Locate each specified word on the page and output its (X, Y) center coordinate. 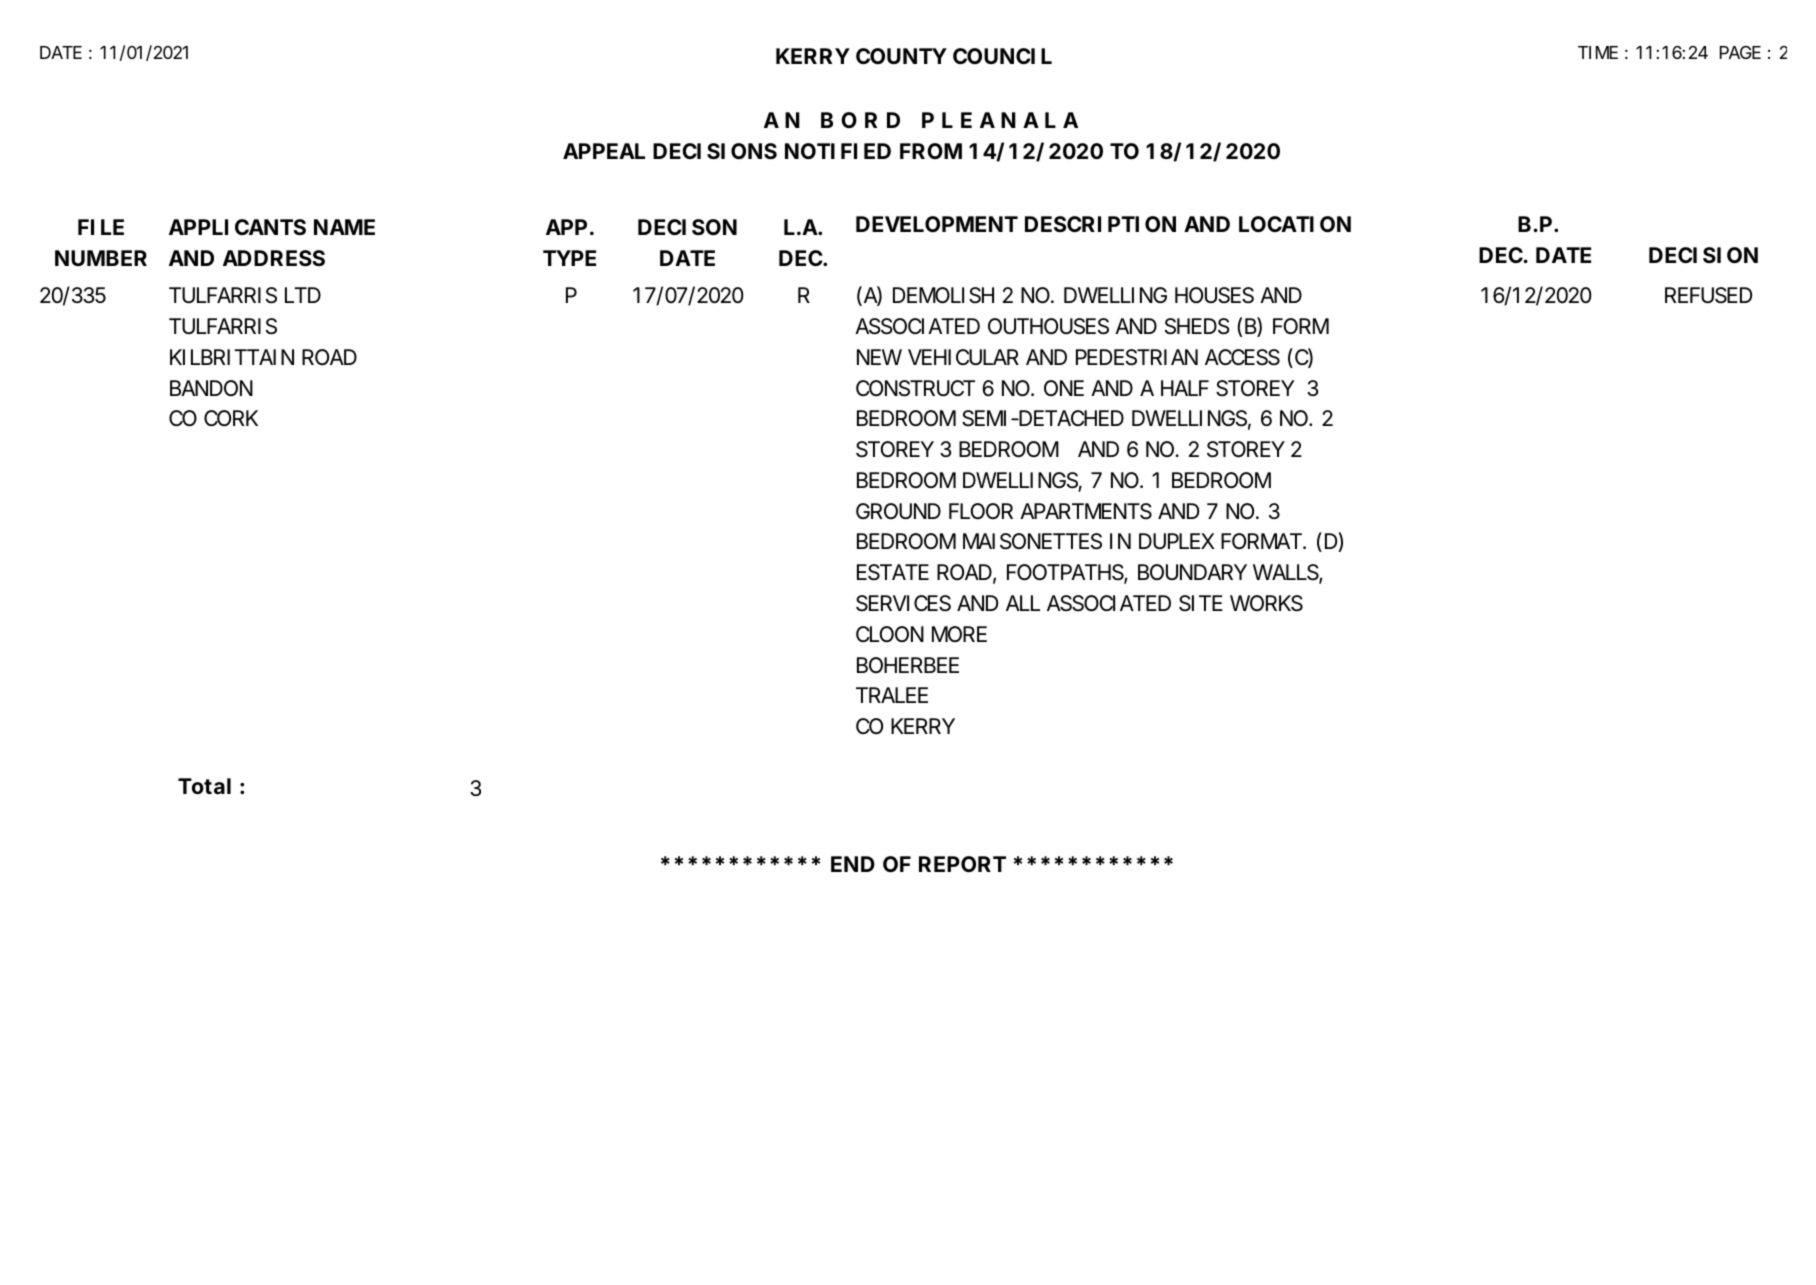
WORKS (1266, 603)
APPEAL (604, 151)
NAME (344, 227)
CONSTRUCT (915, 388)
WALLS (1286, 573)
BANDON (211, 388)
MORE (959, 634)
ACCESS (1242, 357)
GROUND (898, 511)
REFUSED (1708, 295)
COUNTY (901, 56)
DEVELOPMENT (937, 224)
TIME (1598, 52)
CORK (231, 418)
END (853, 864)
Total (204, 786)
